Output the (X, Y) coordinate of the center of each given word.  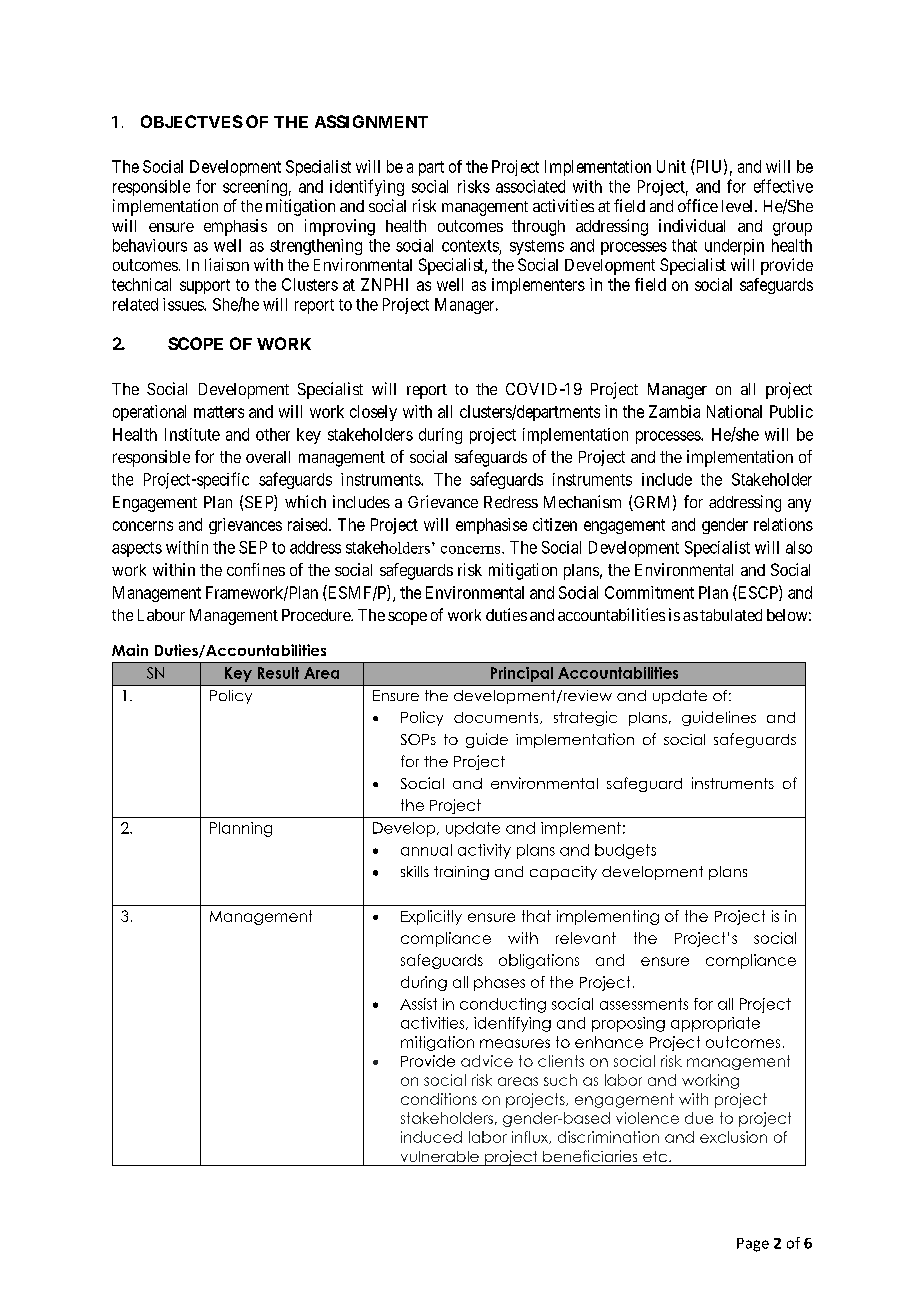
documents (497, 718)
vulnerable (440, 1156)
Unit (671, 166)
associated (530, 186)
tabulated (731, 615)
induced (431, 1137)
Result (278, 673)
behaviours (150, 245)
